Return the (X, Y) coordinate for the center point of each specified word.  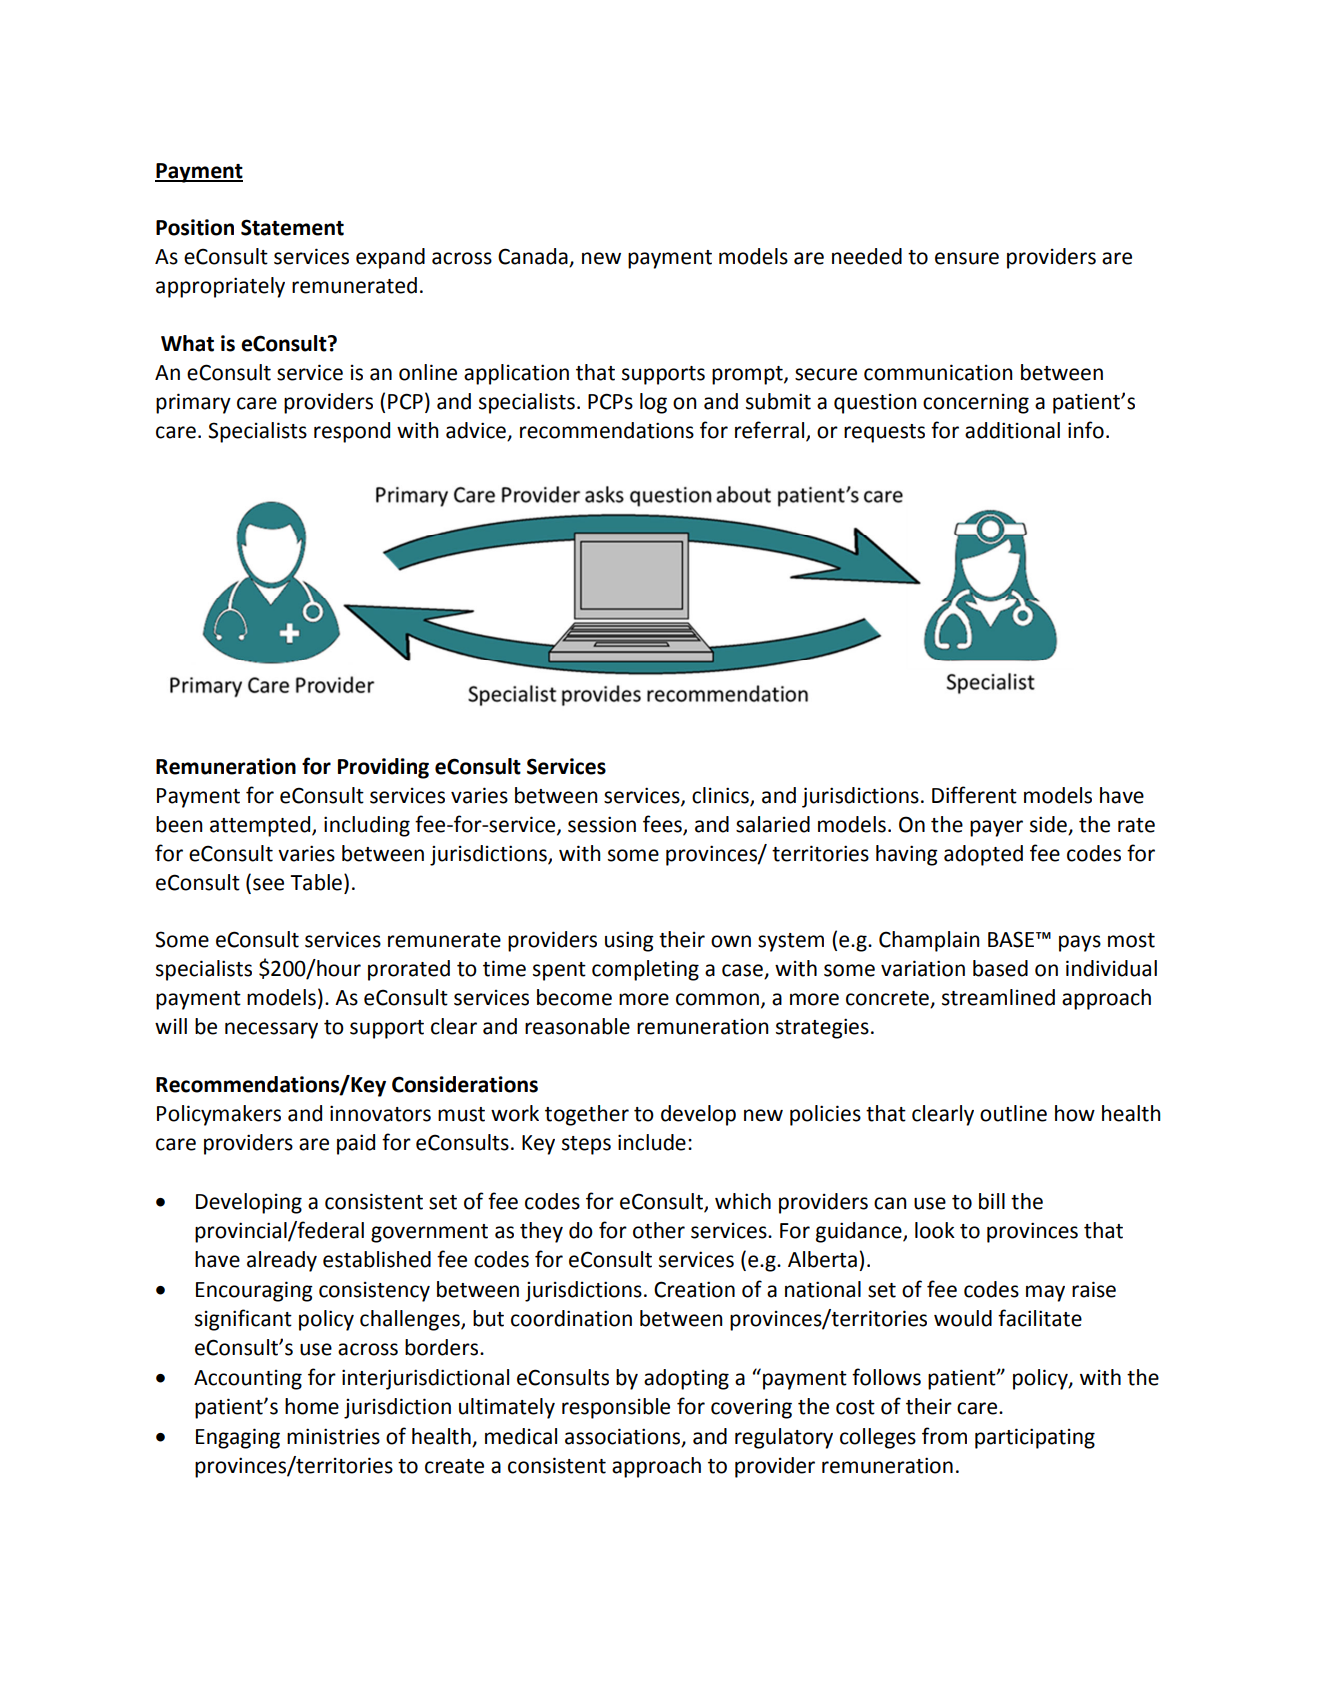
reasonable (577, 1026)
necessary (271, 1030)
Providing (383, 768)
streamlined (998, 997)
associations (624, 1437)
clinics (721, 796)
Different (974, 795)
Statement (292, 227)
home (312, 1406)
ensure (967, 258)
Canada (534, 257)
